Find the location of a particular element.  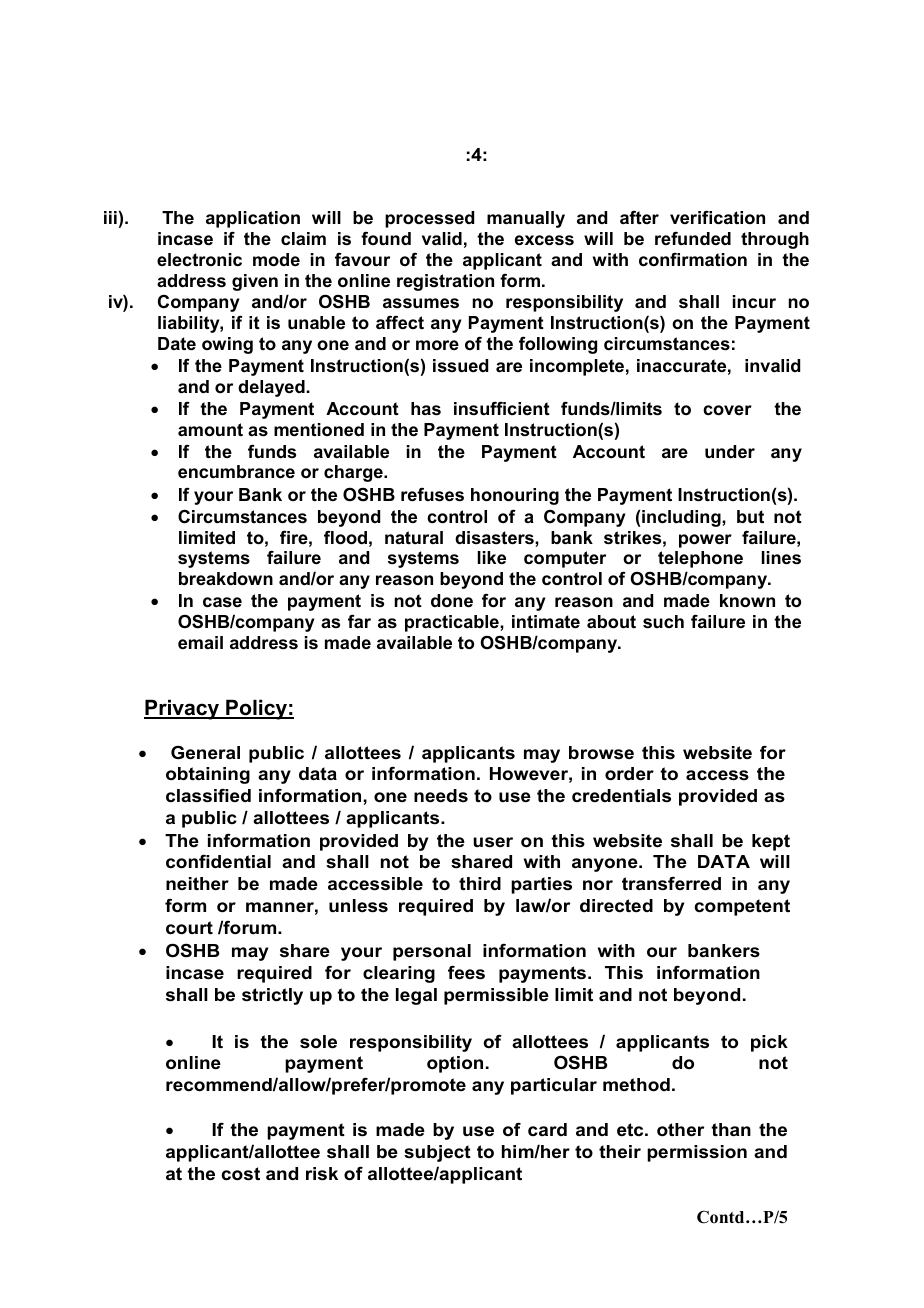

power is located at coordinates (705, 541).
